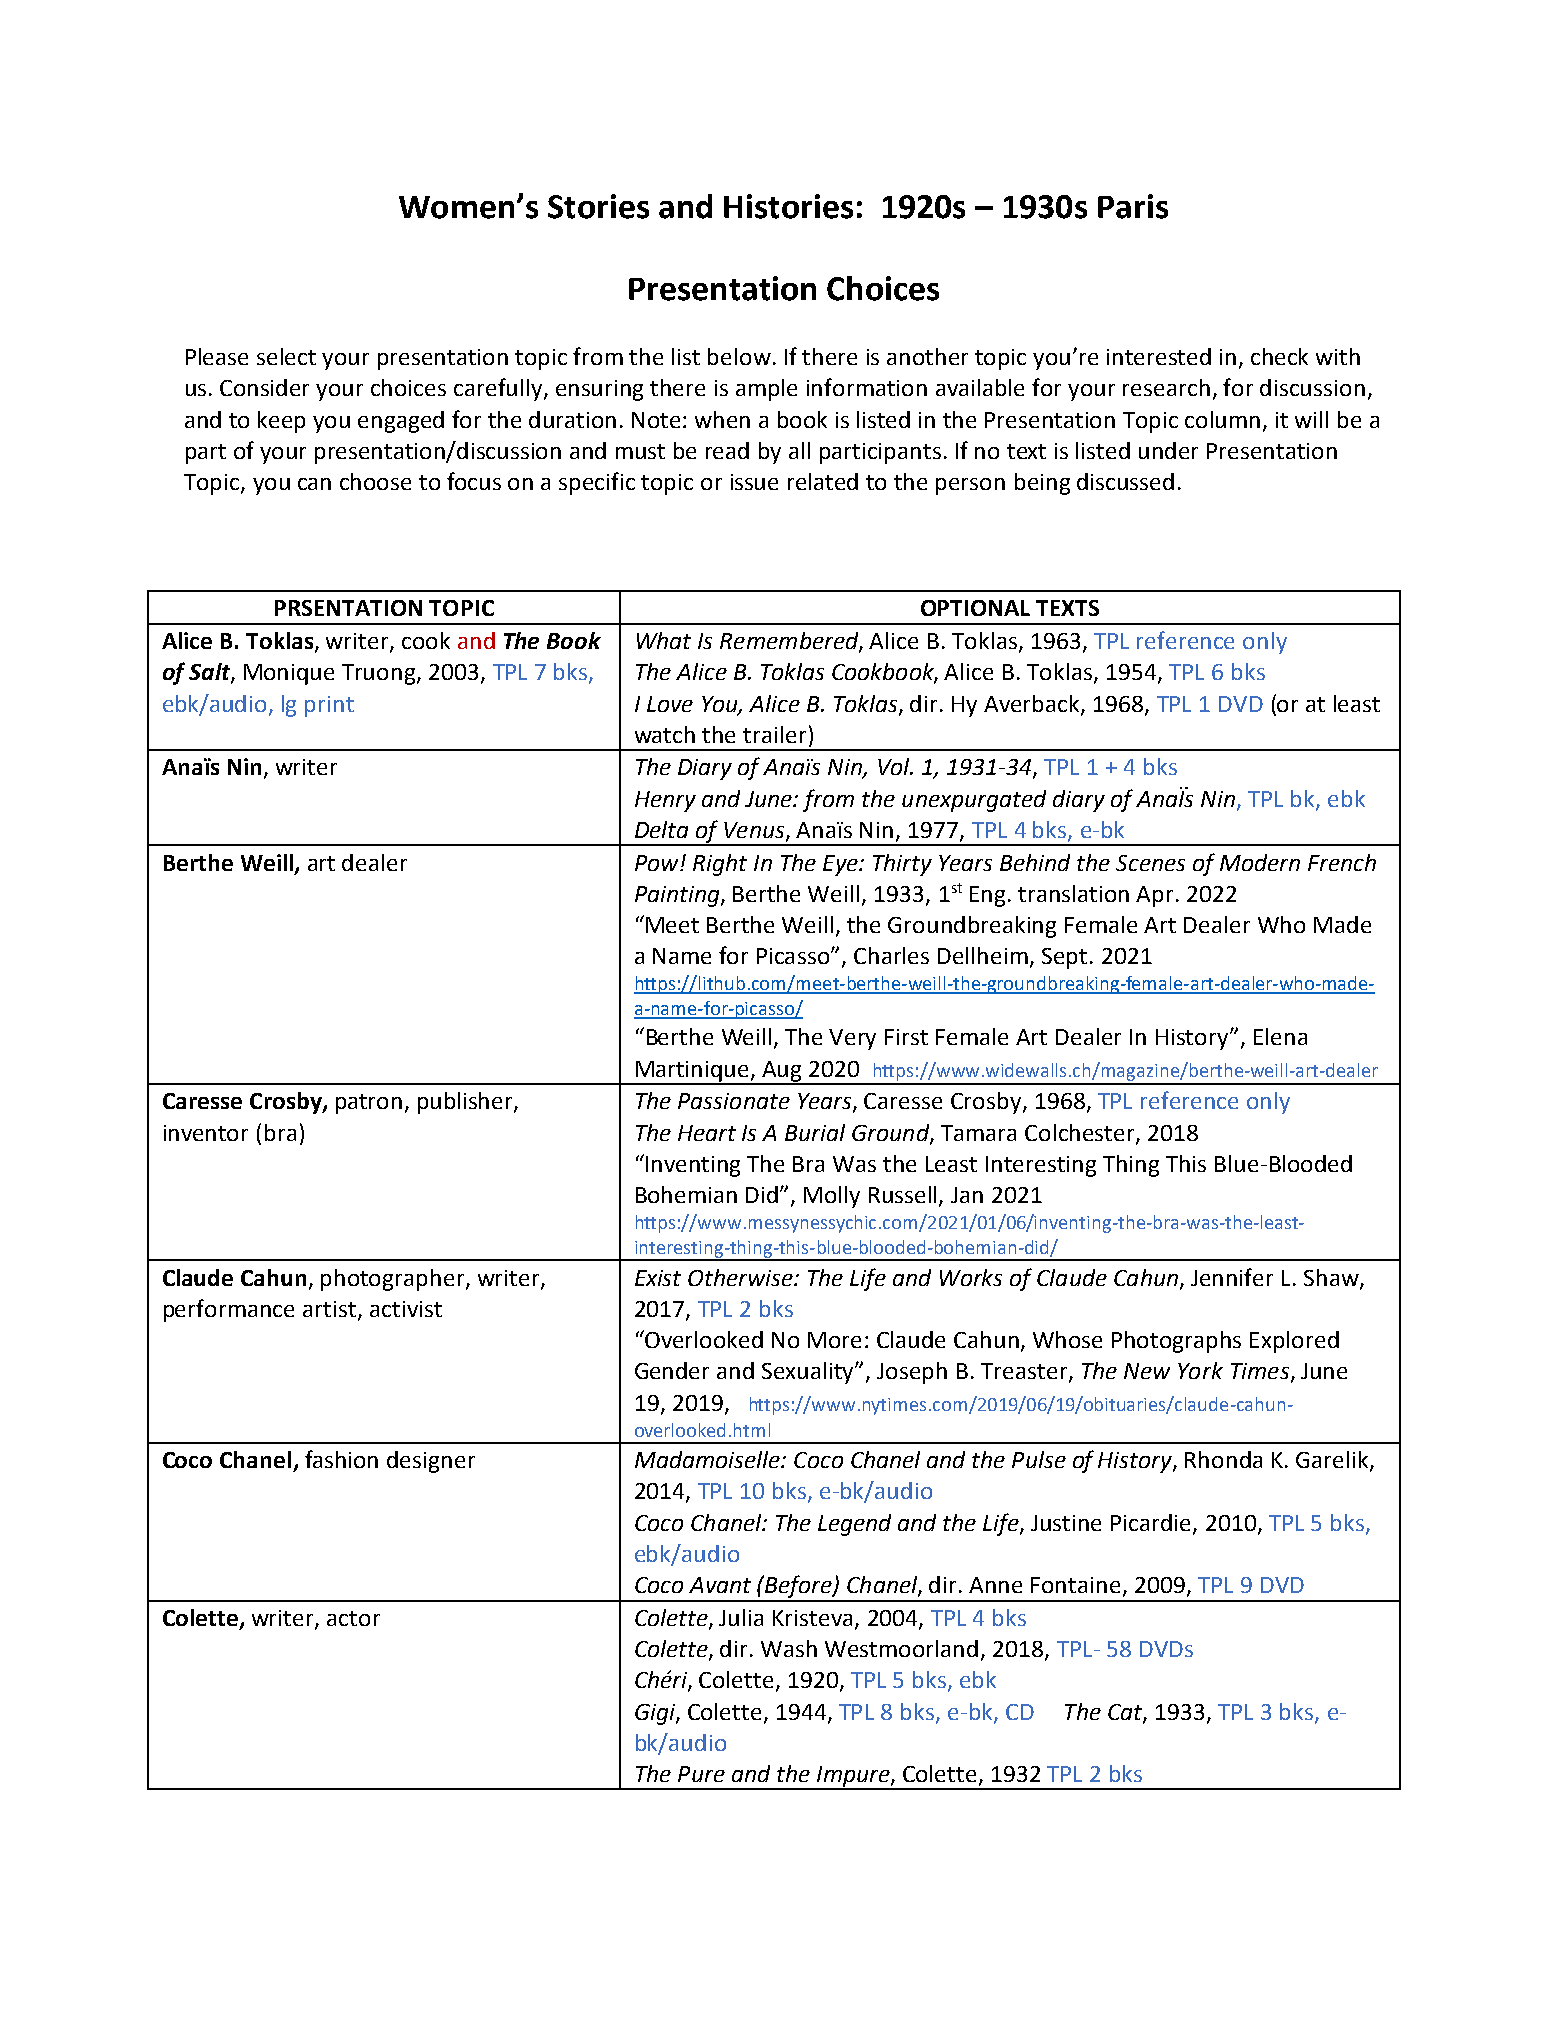 The height and width of the screenshot is (2028, 1567). What do you see at coordinates (678, 896) in the screenshot?
I see `Painting` at bounding box center [678, 896].
